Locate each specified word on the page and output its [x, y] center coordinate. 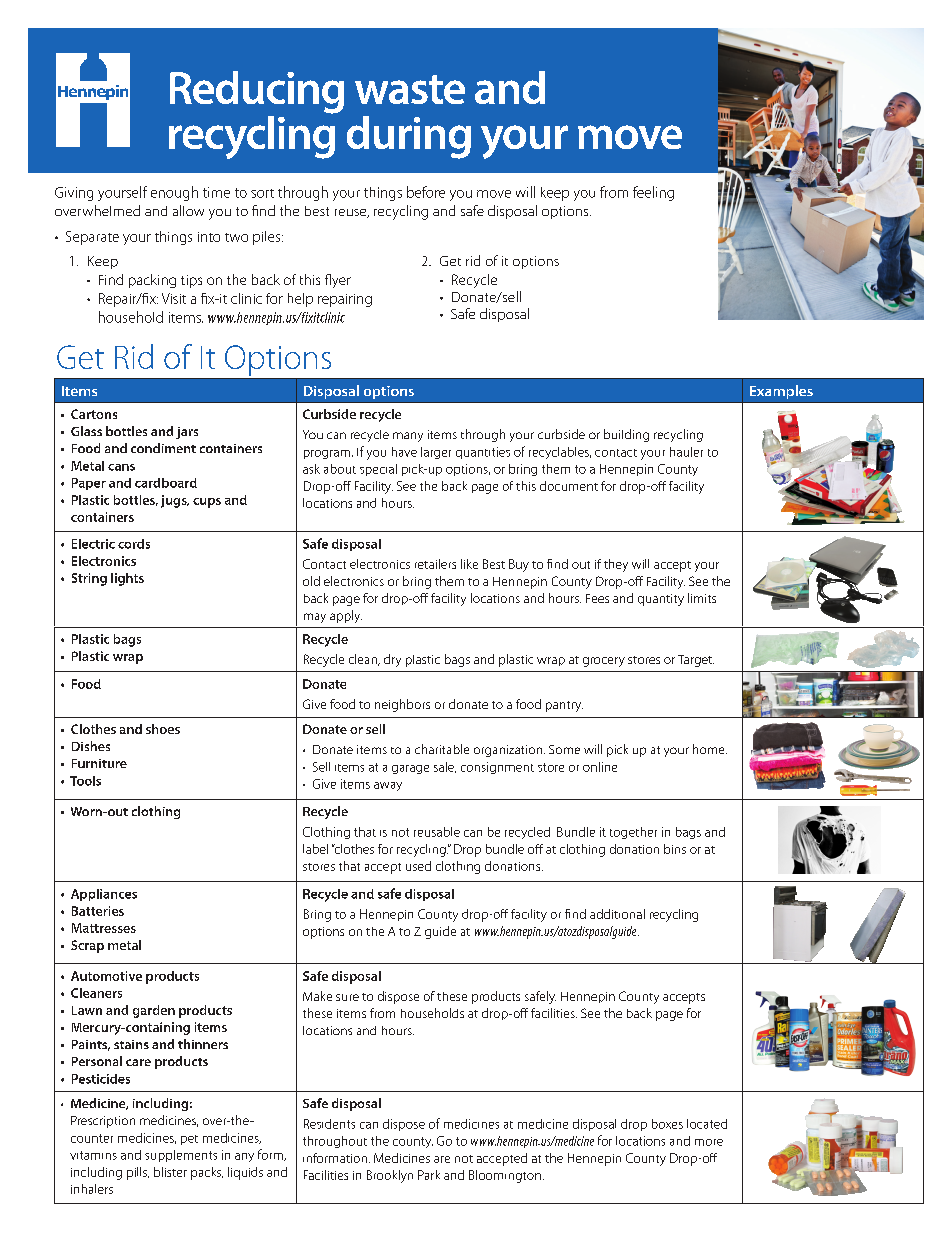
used [418, 866]
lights [127, 579]
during [409, 137]
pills [138, 1173]
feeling [653, 193]
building [626, 435]
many [408, 437]
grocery [604, 662]
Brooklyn [390, 1176]
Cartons [94, 414]
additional [617, 914]
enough [174, 193]
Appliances [104, 895]
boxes [667, 1124]
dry [392, 660]
